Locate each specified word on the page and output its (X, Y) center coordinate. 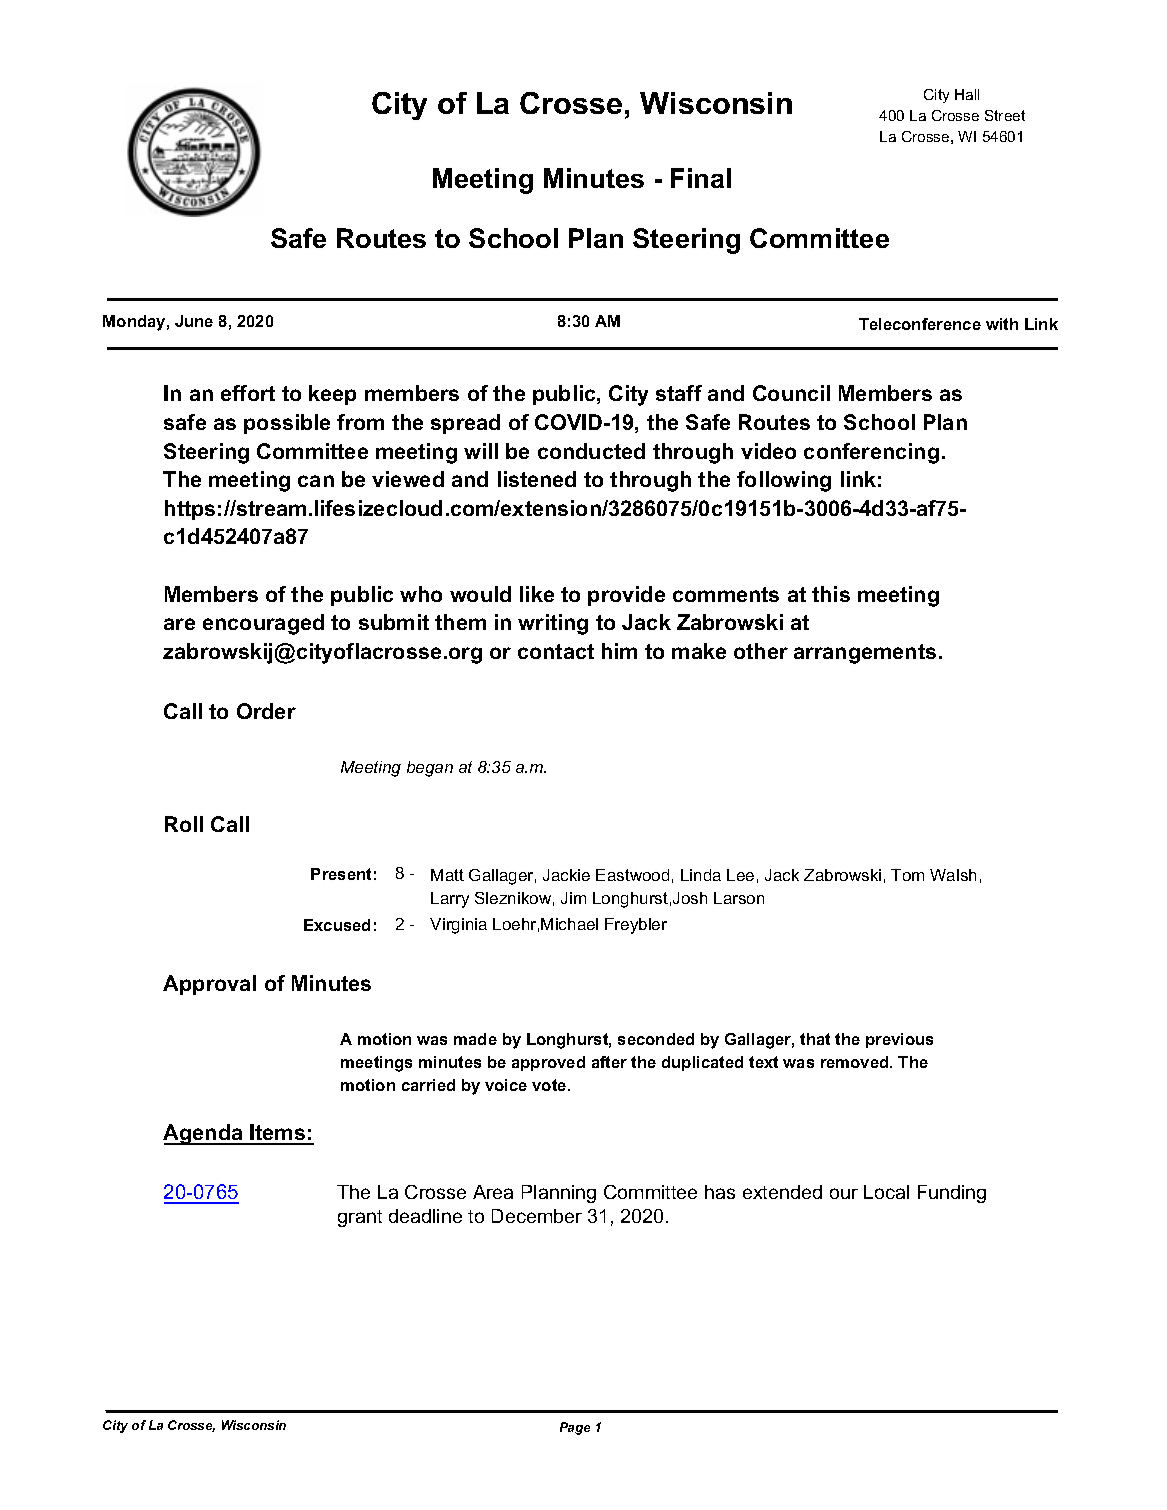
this (831, 594)
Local (886, 1192)
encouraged (263, 624)
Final (701, 178)
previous (899, 1040)
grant (360, 1218)
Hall (967, 94)
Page (575, 1428)
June (194, 321)
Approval (209, 985)
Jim (573, 898)
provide (626, 596)
